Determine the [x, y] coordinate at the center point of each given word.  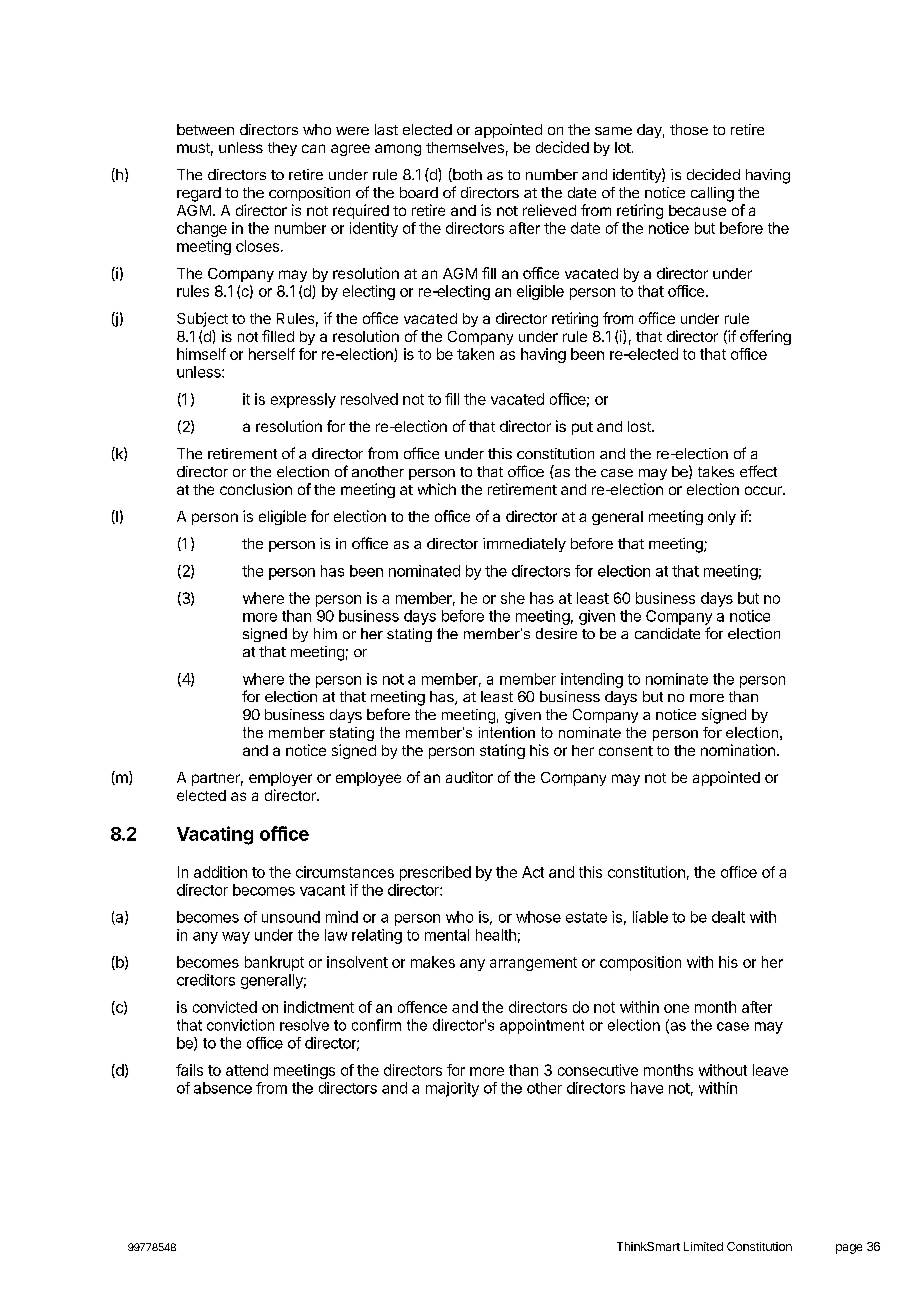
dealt [728, 917]
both [466, 175]
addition [220, 872]
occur [764, 490]
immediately [524, 545]
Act [533, 872]
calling [712, 194]
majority [452, 1089]
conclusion [256, 489]
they [282, 149]
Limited [703, 1246]
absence [223, 1088]
